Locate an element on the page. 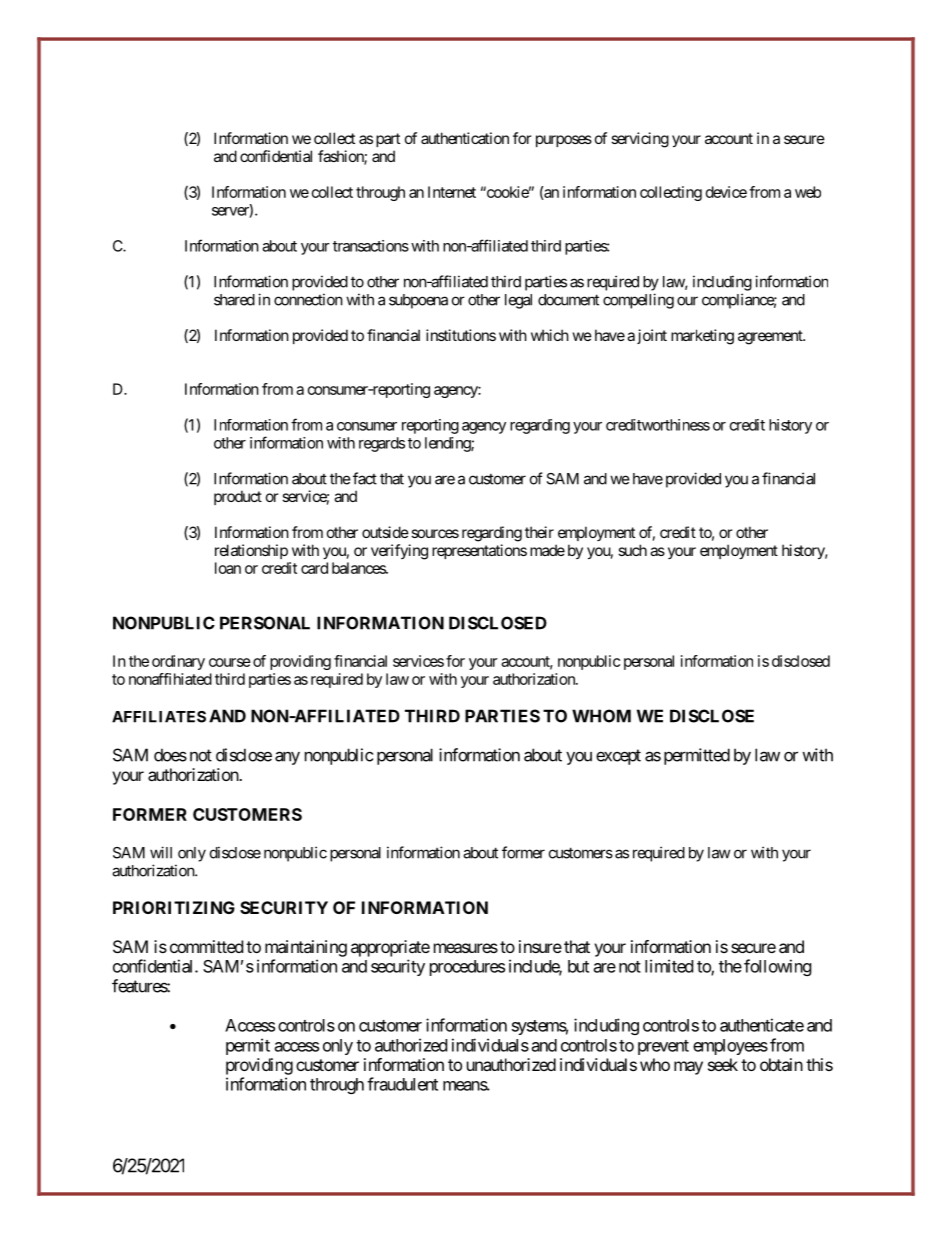  course is located at coordinates (230, 662).
